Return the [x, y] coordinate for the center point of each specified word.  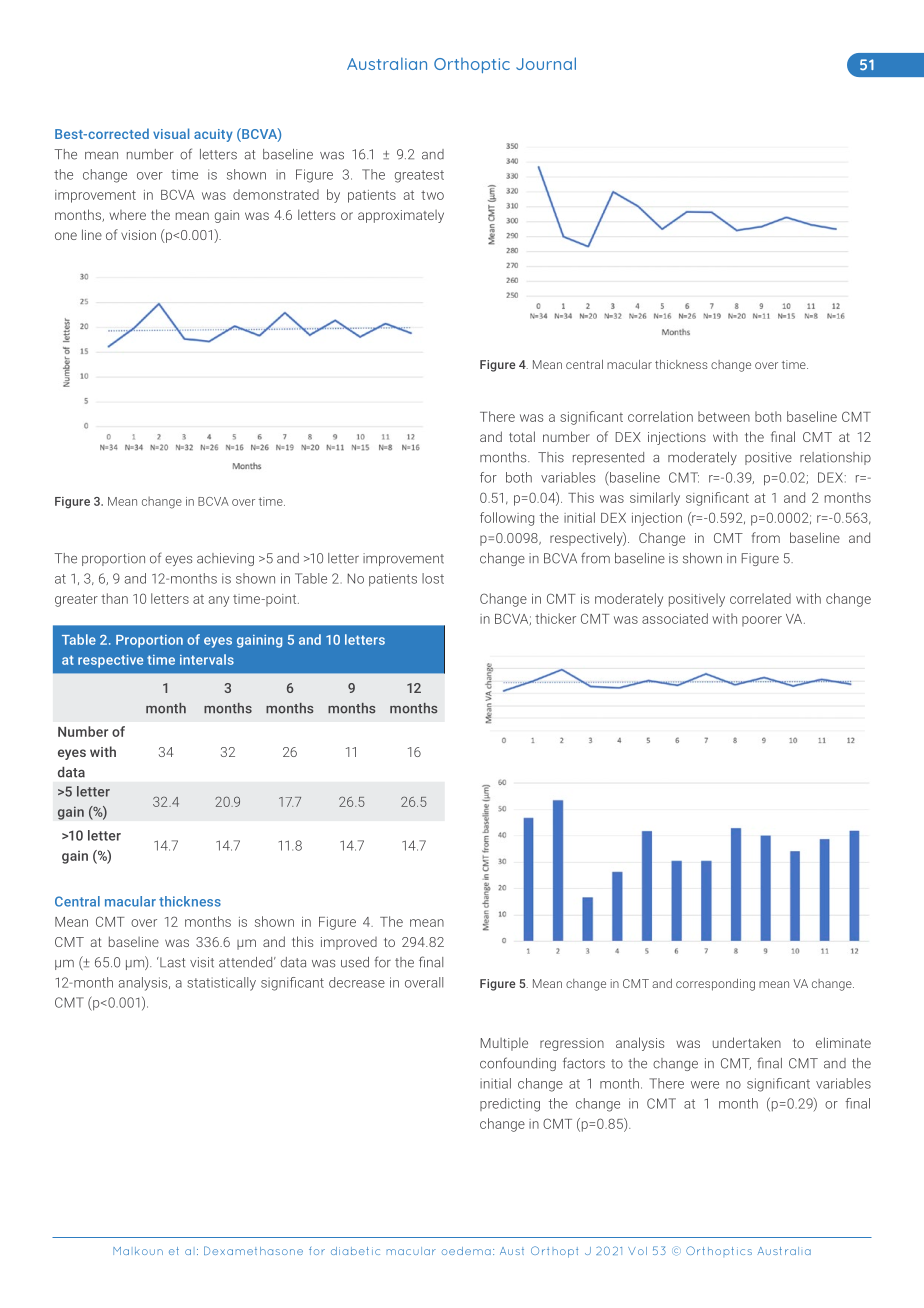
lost [433, 578]
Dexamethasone [253, 1250]
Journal [546, 63]
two [432, 195]
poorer [762, 621]
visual [171, 133]
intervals [207, 659]
